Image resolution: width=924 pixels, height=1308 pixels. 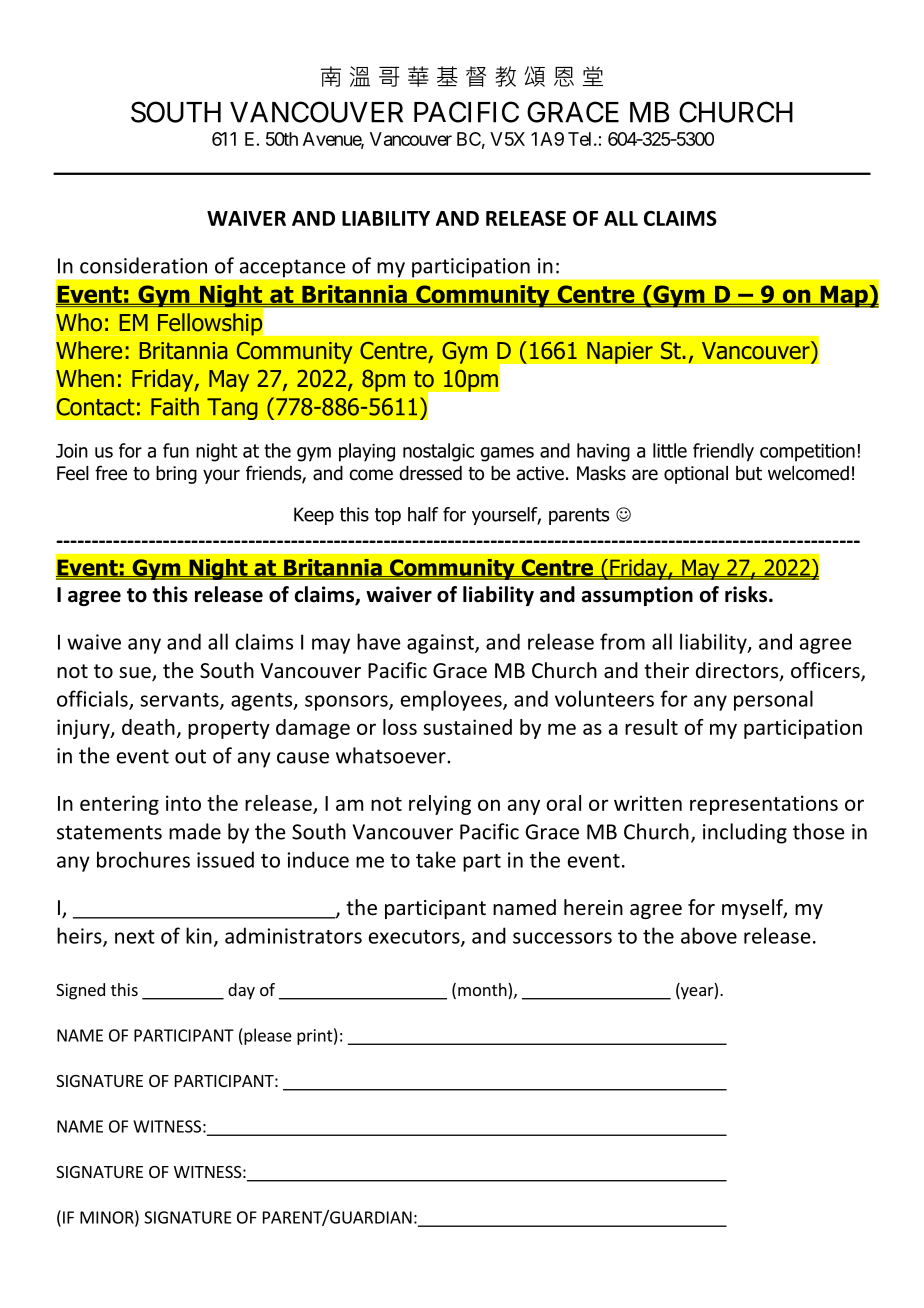 What do you see at coordinates (183, 803) in the screenshot?
I see `into` at bounding box center [183, 803].
